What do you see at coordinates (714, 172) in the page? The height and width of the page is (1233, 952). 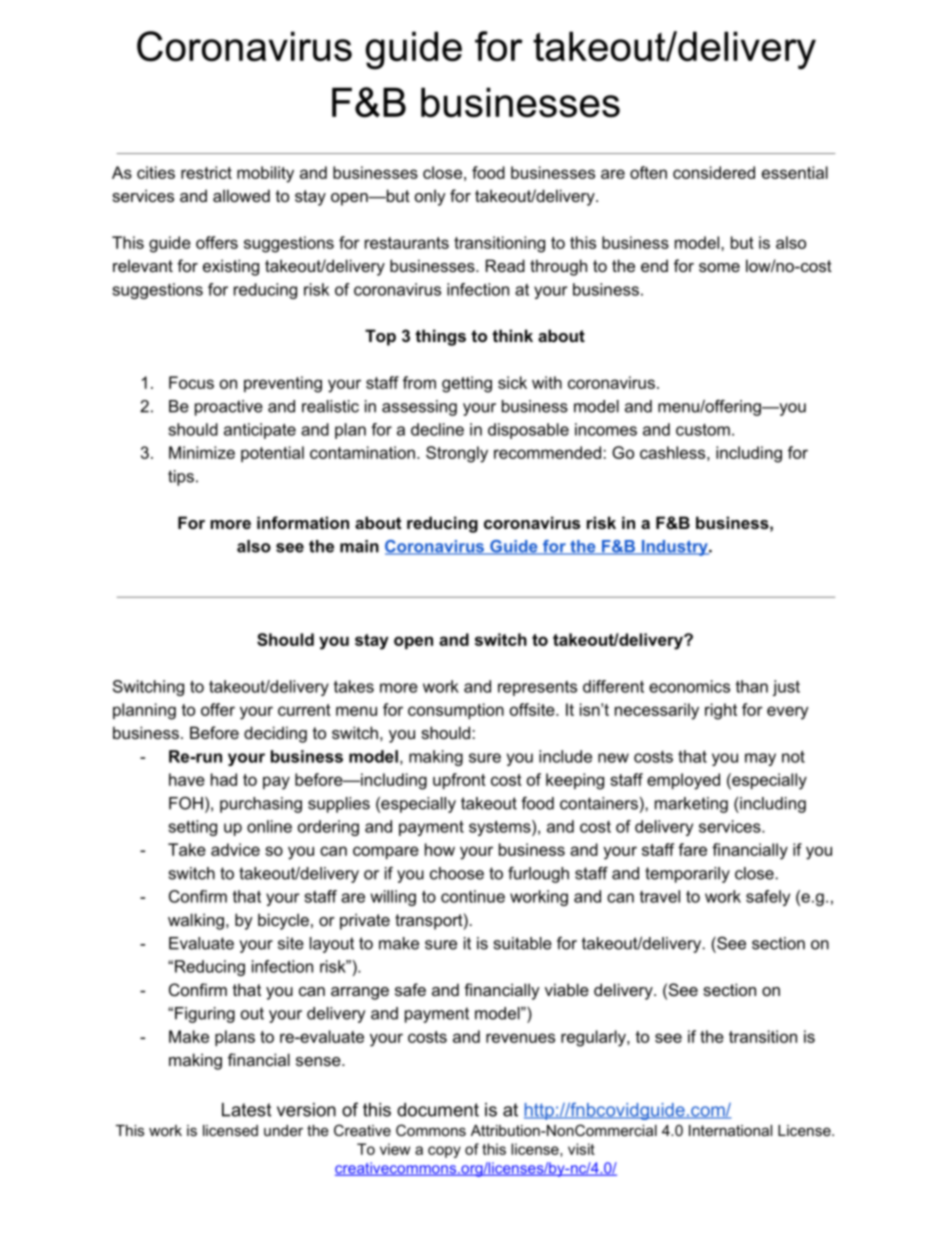 I see `considered` at bounding box center [714, 172].
